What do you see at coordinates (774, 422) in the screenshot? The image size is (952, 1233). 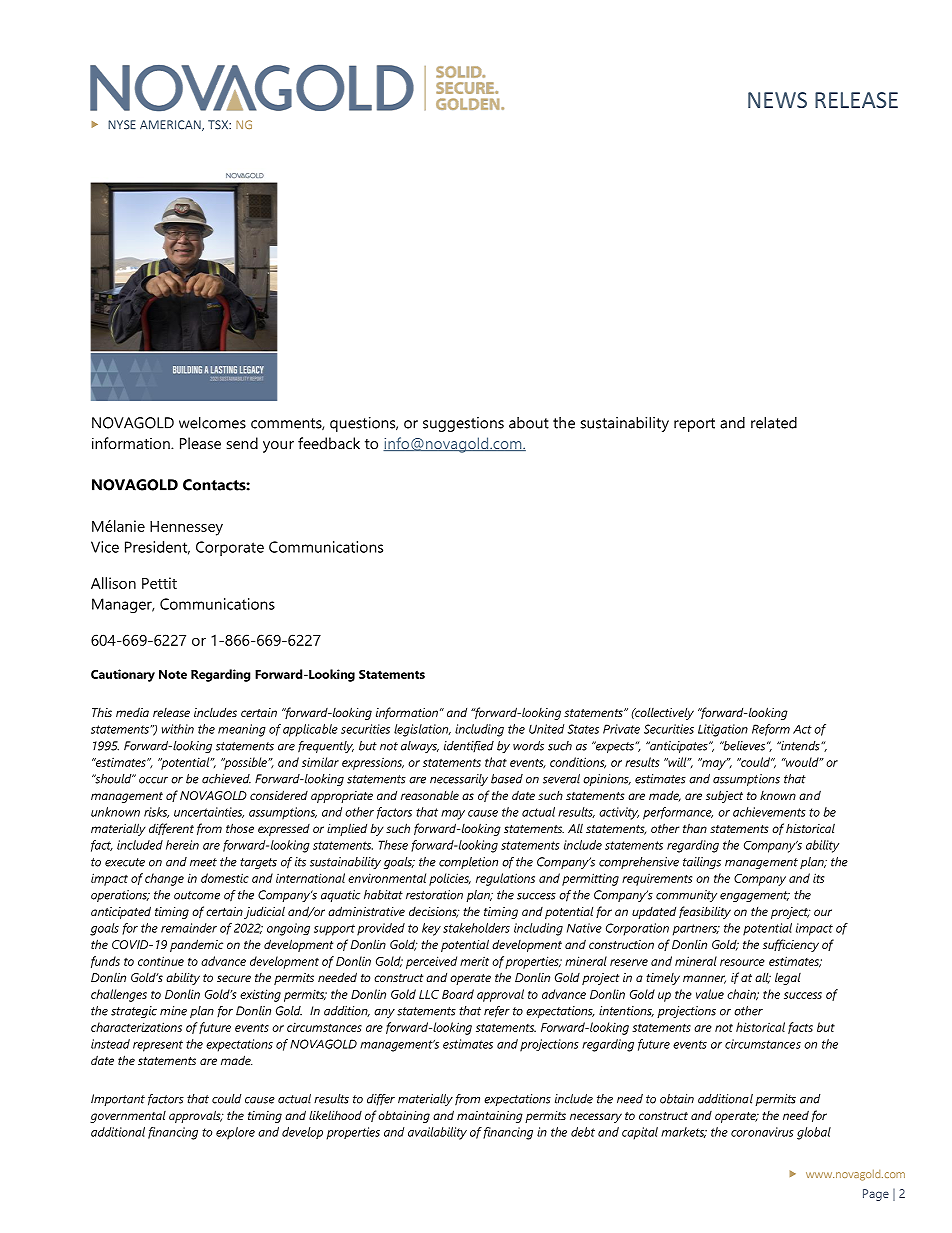 I see `related` at bounding box center [774, 422].
